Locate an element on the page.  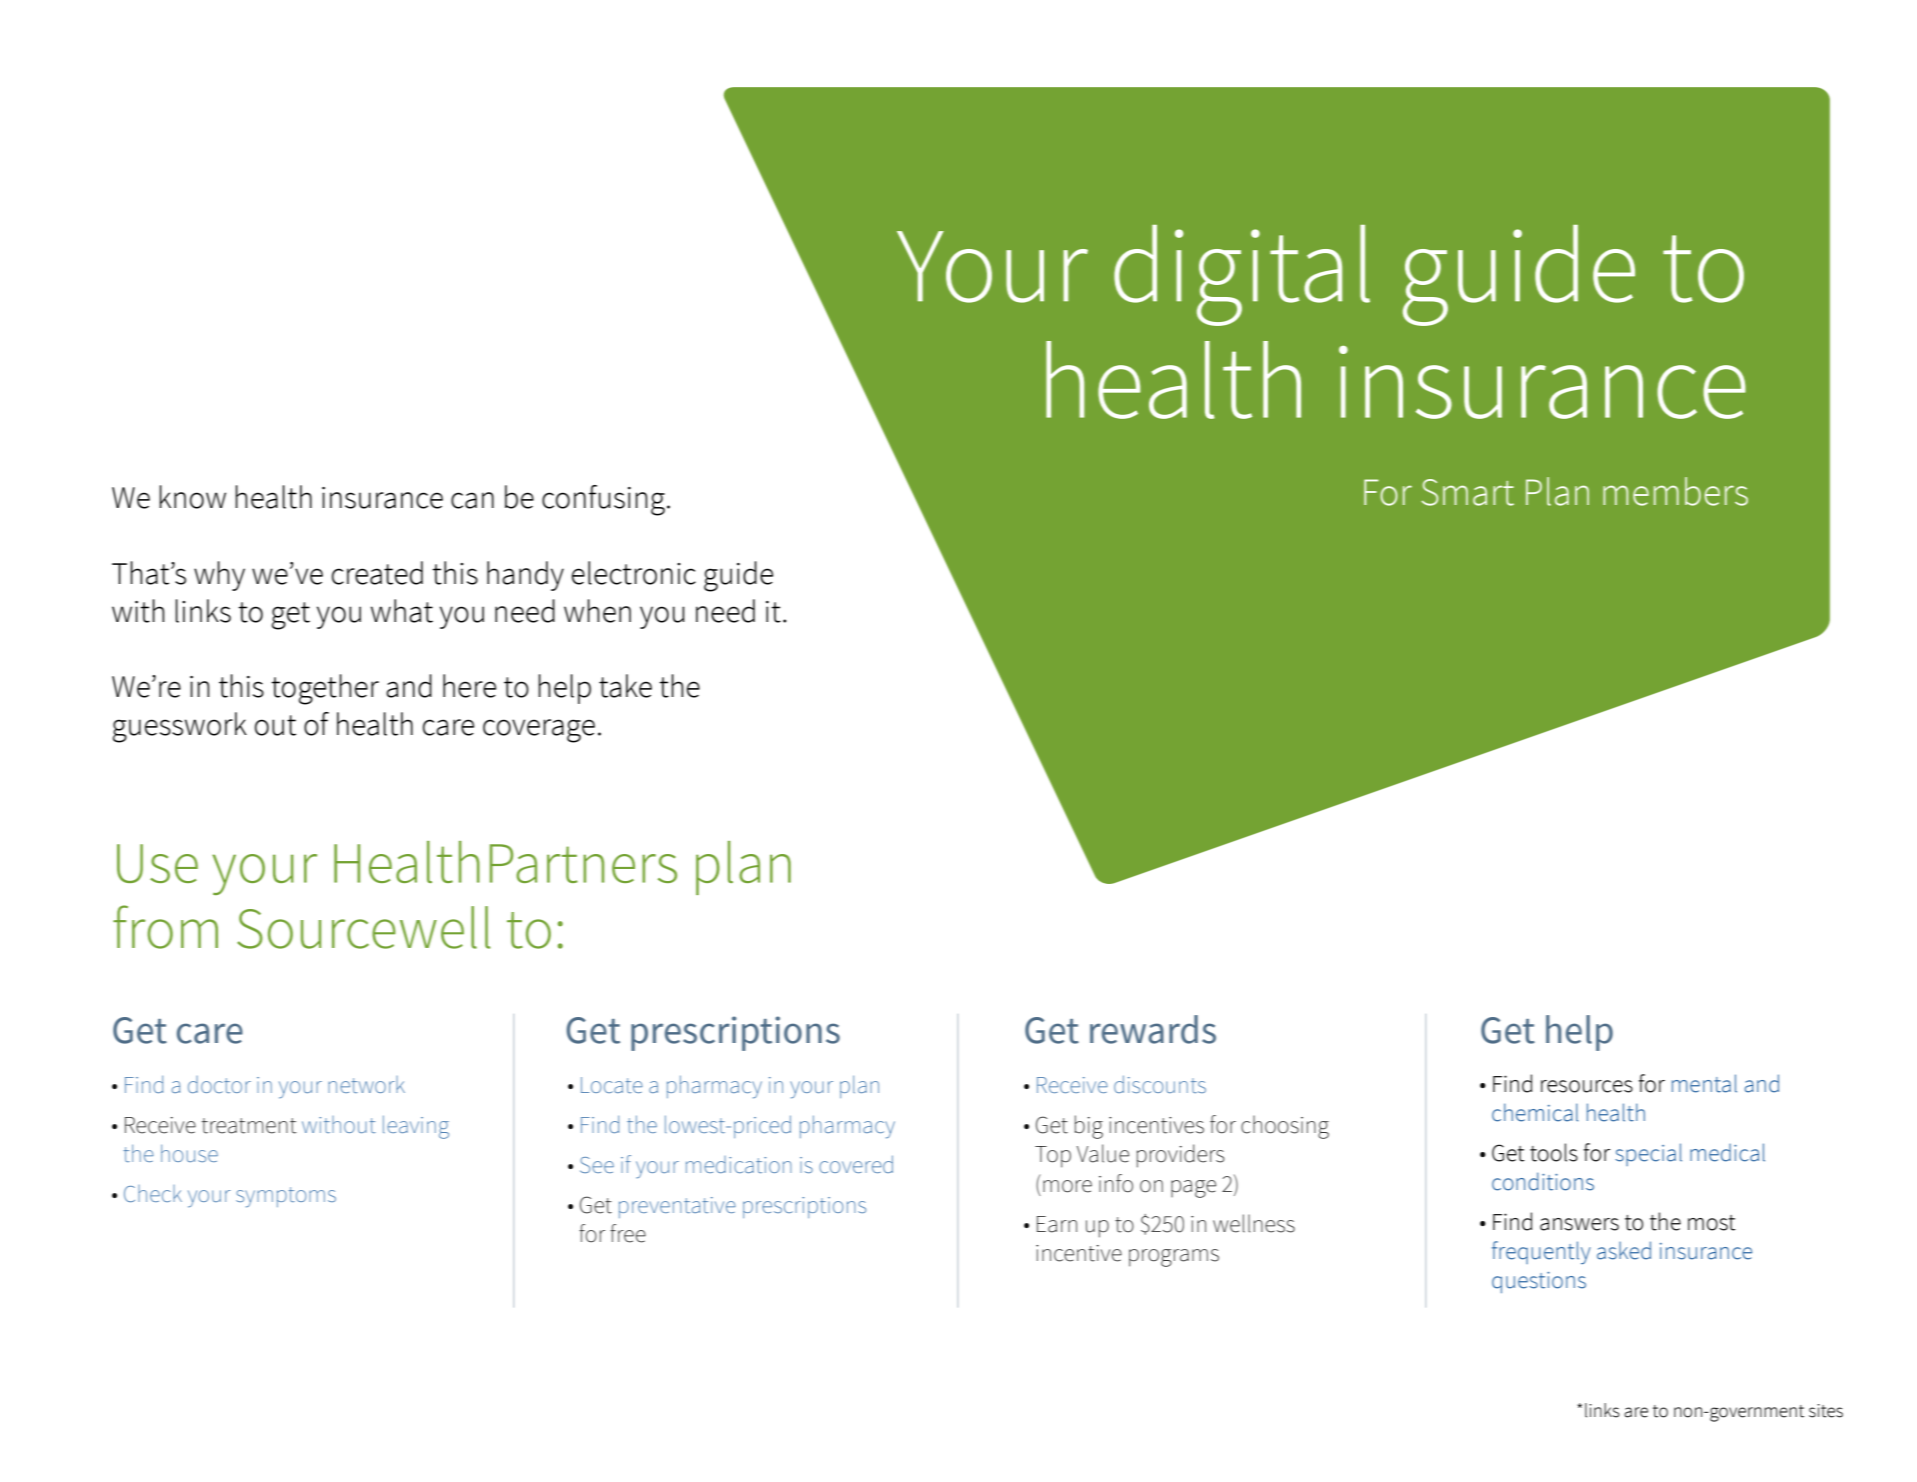
from is located at coordinates (165, 927).
